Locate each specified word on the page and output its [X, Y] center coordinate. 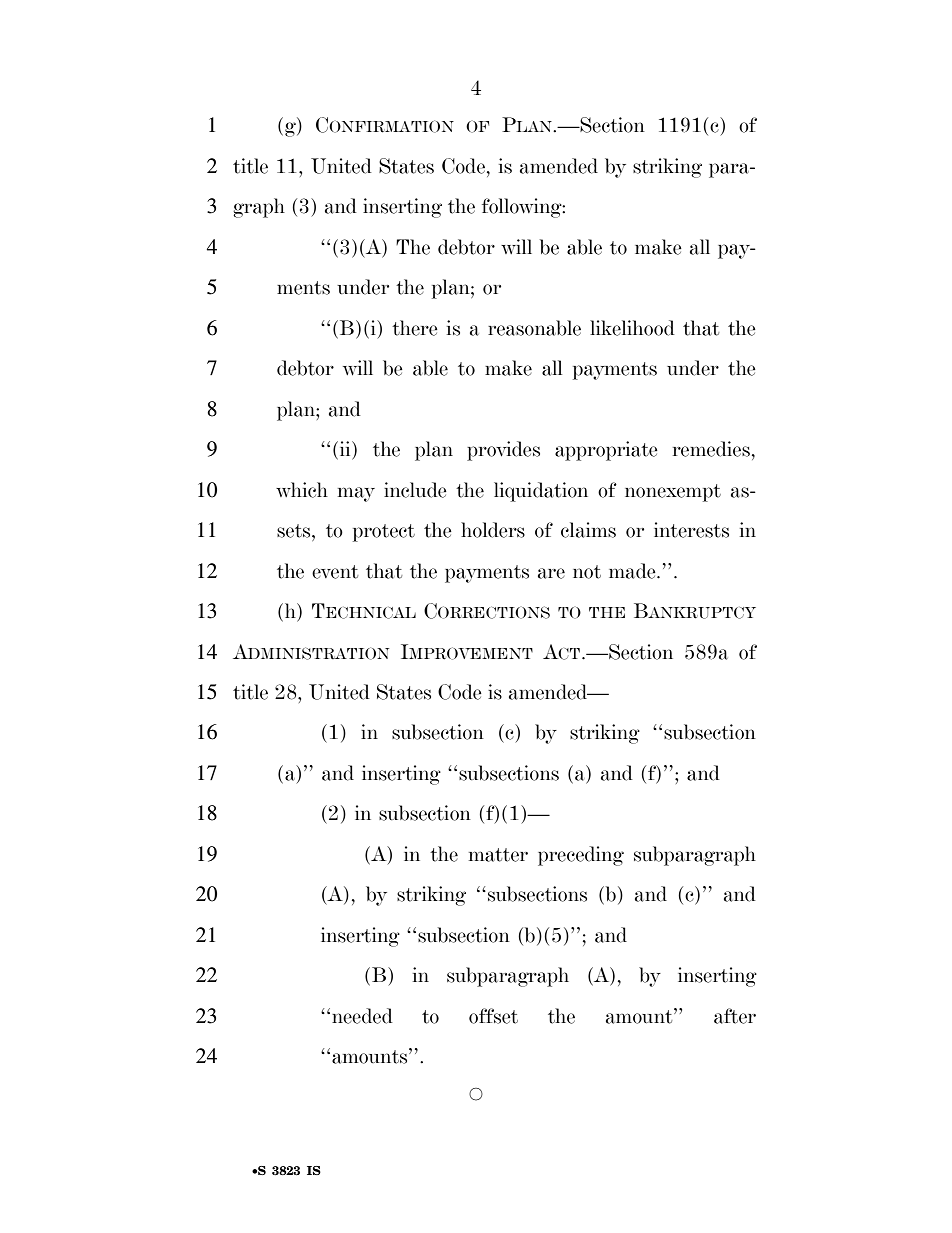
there [415, 328]
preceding [581, 856]
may [356, 494]
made [633, 571]
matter [498, 855]
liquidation [541, 492]
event [335, 572]
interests [691, 530]
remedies [711, 449]
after [735, 1016]
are [551, 573]
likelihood [632, 328]
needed [362, 1016]
